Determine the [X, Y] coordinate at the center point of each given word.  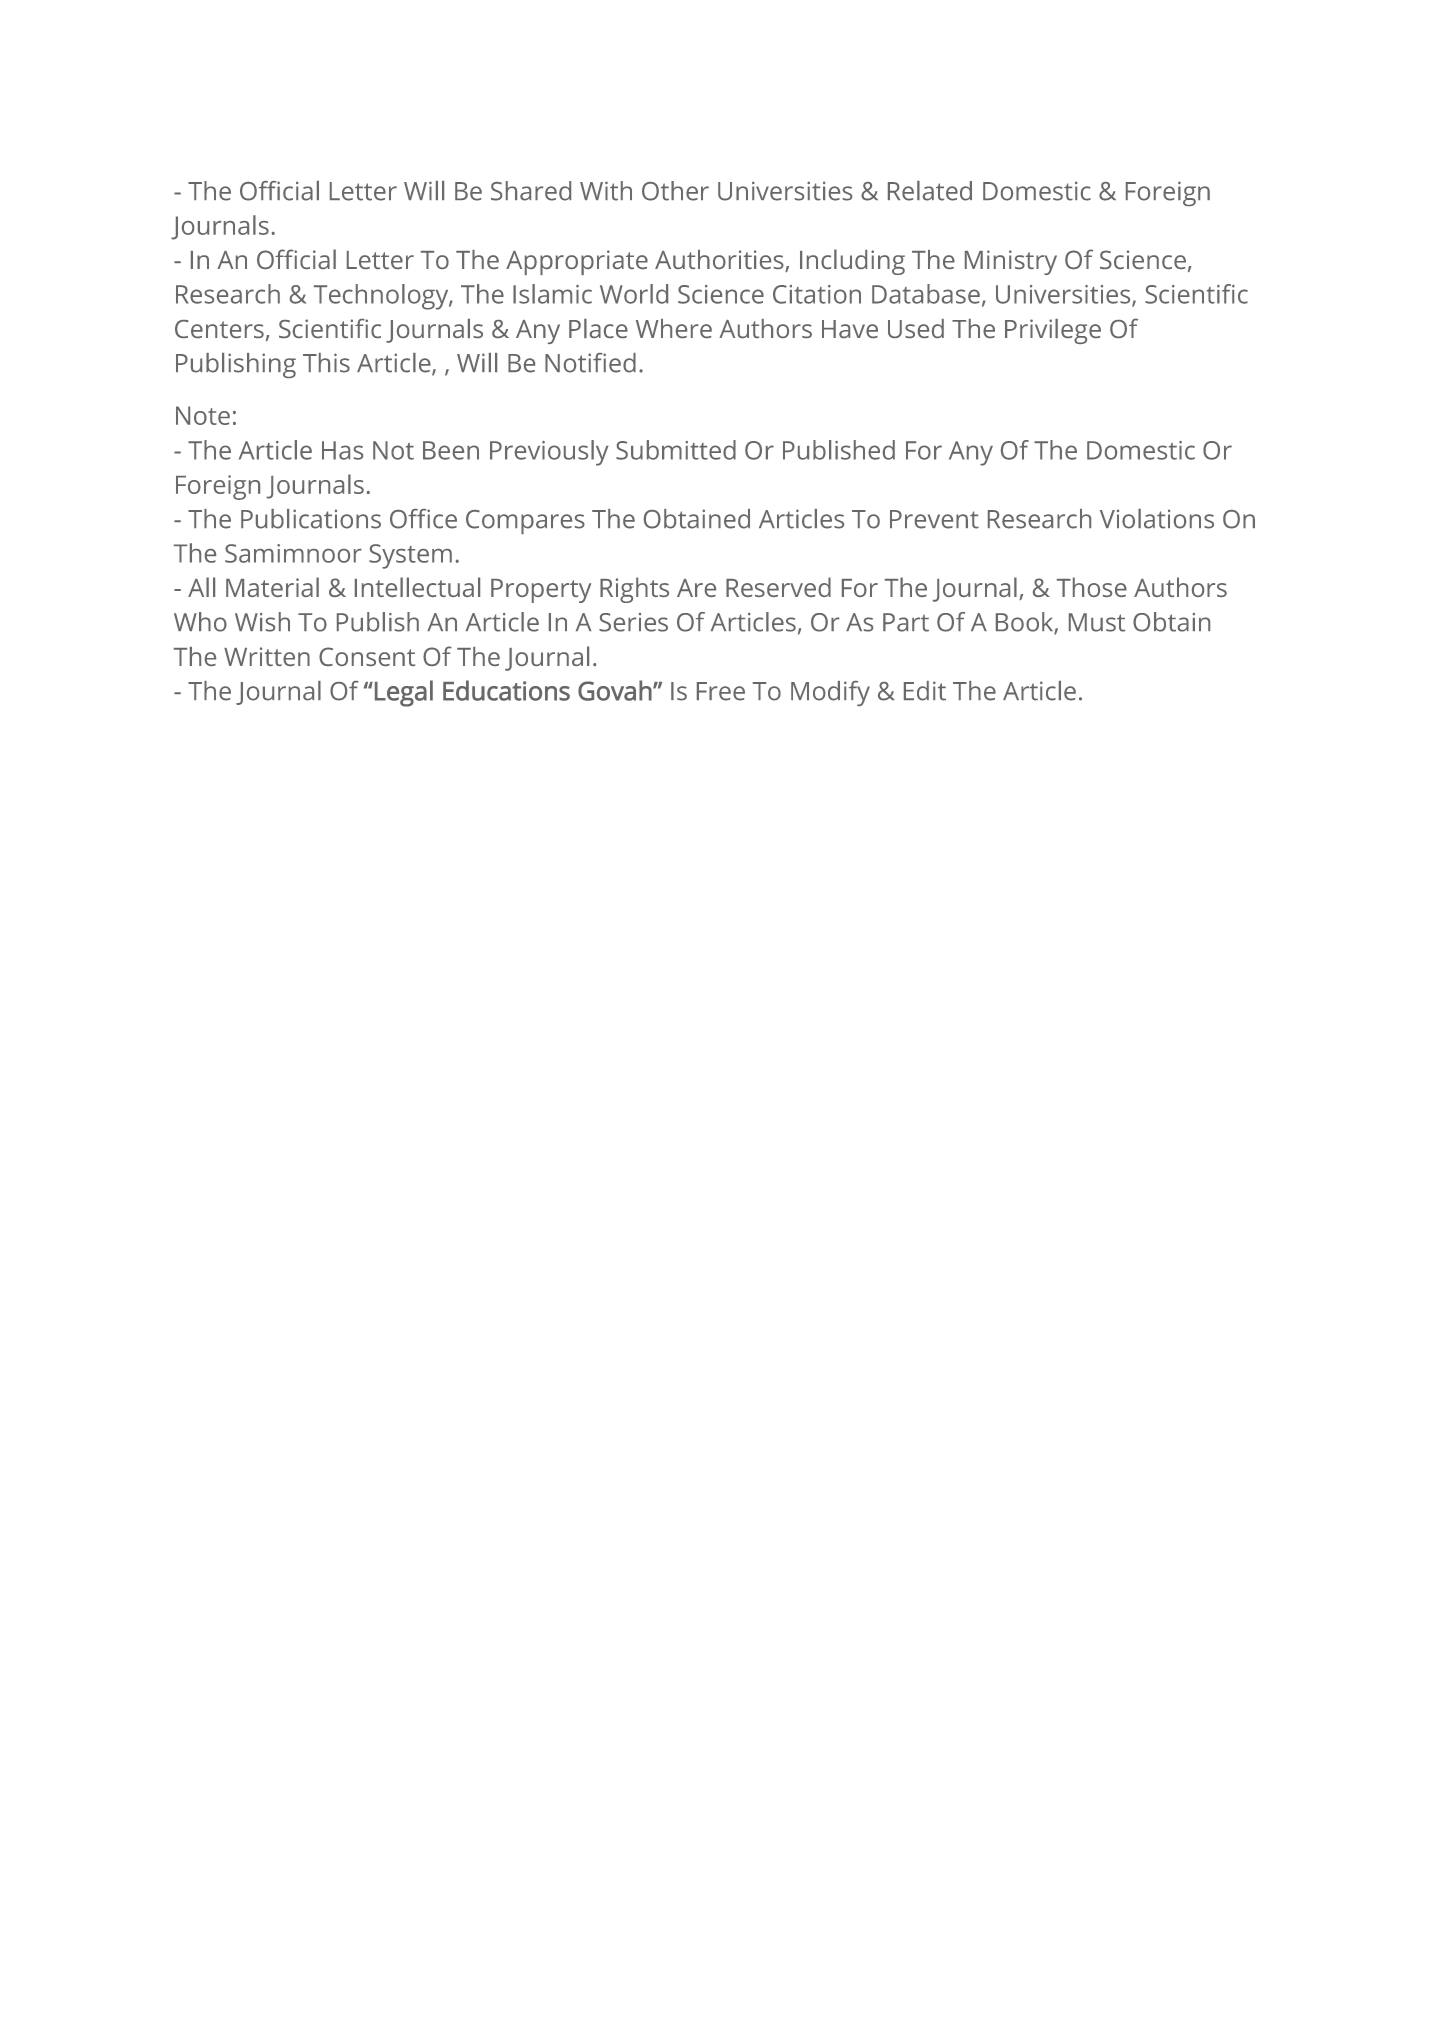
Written [267, 656]
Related [930, 191]
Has [342, 450]
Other [675, 191]
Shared [531, 191]
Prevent [934, 519]
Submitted [676, 450]
